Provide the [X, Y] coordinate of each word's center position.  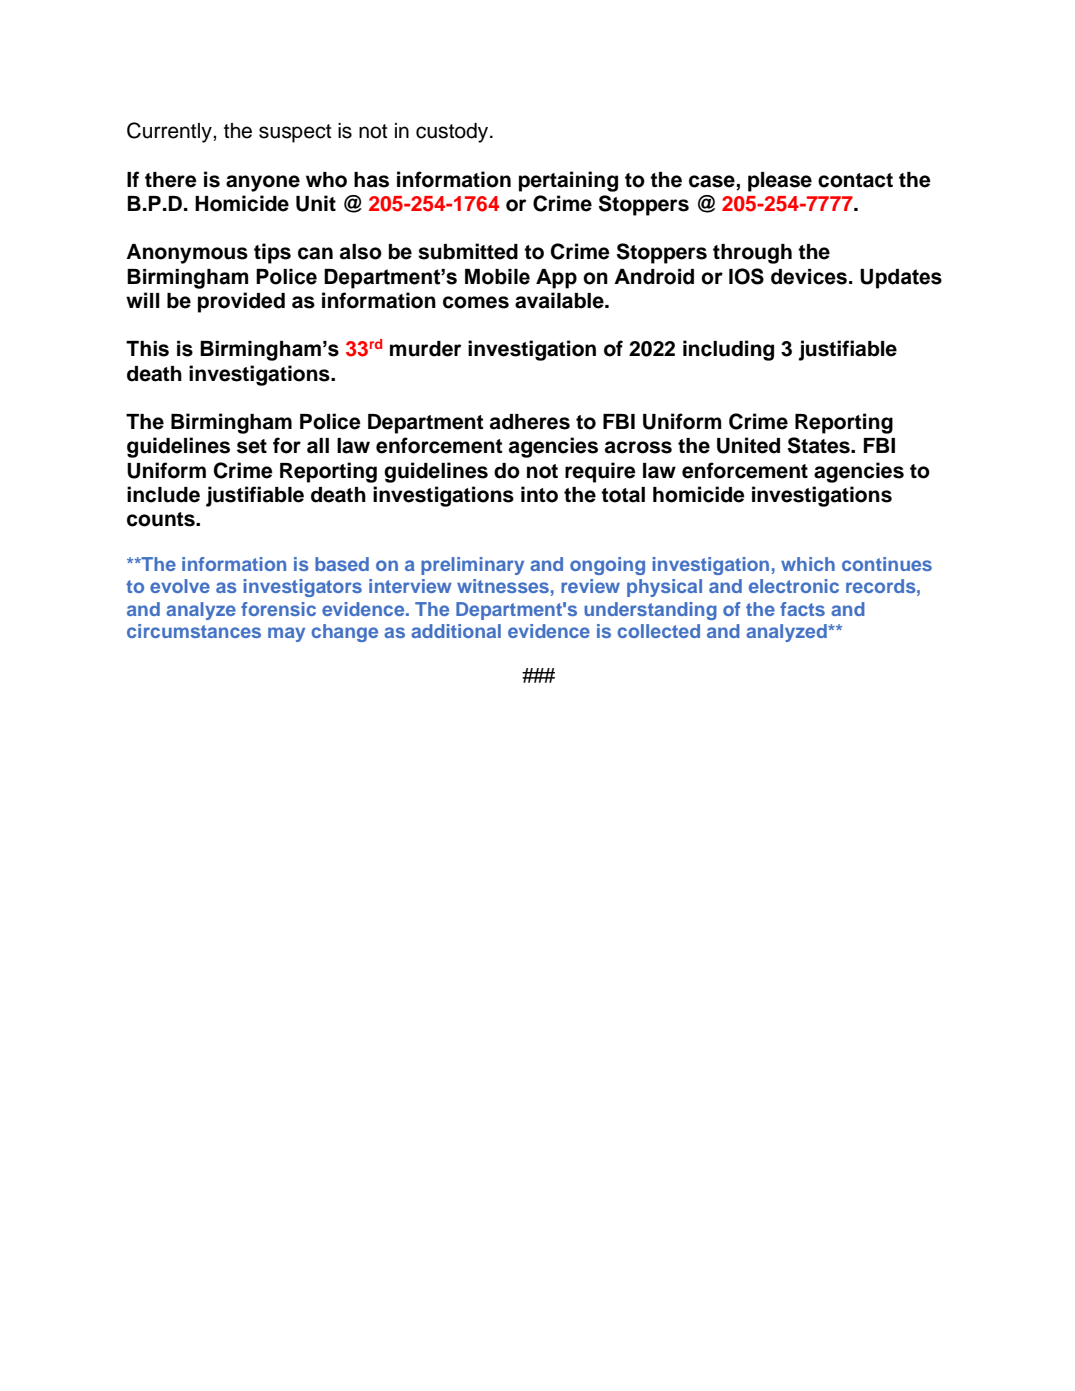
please [780, 182]
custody [453, 133]
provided [241, 302]
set [252, 446]
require [600, 472]
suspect [295, 133]
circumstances [194, 631]
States [820, 445]
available [560, 300]
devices [809, 277]
